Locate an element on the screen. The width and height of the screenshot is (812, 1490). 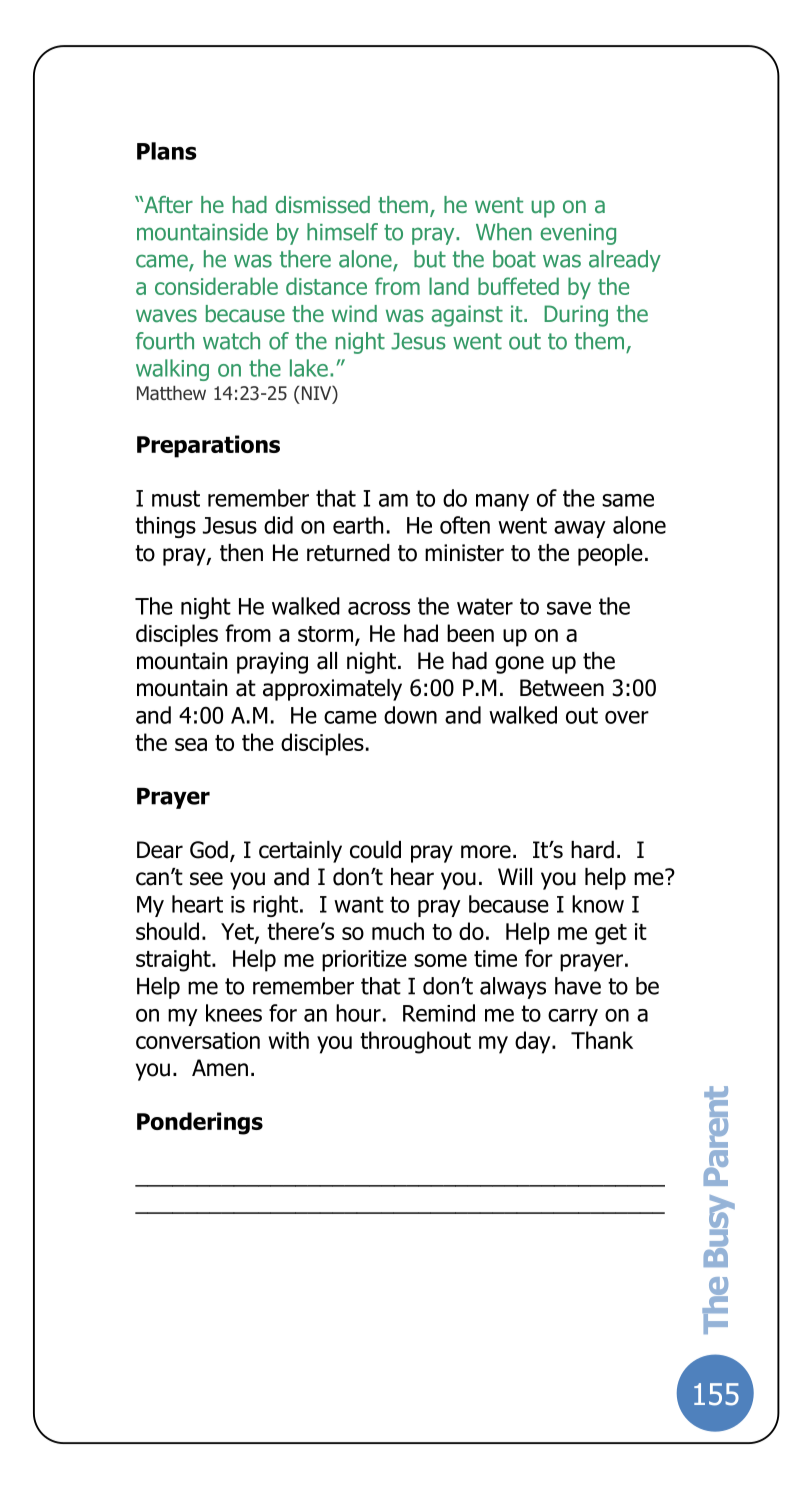
hard is located at coordinates (592, 850).
